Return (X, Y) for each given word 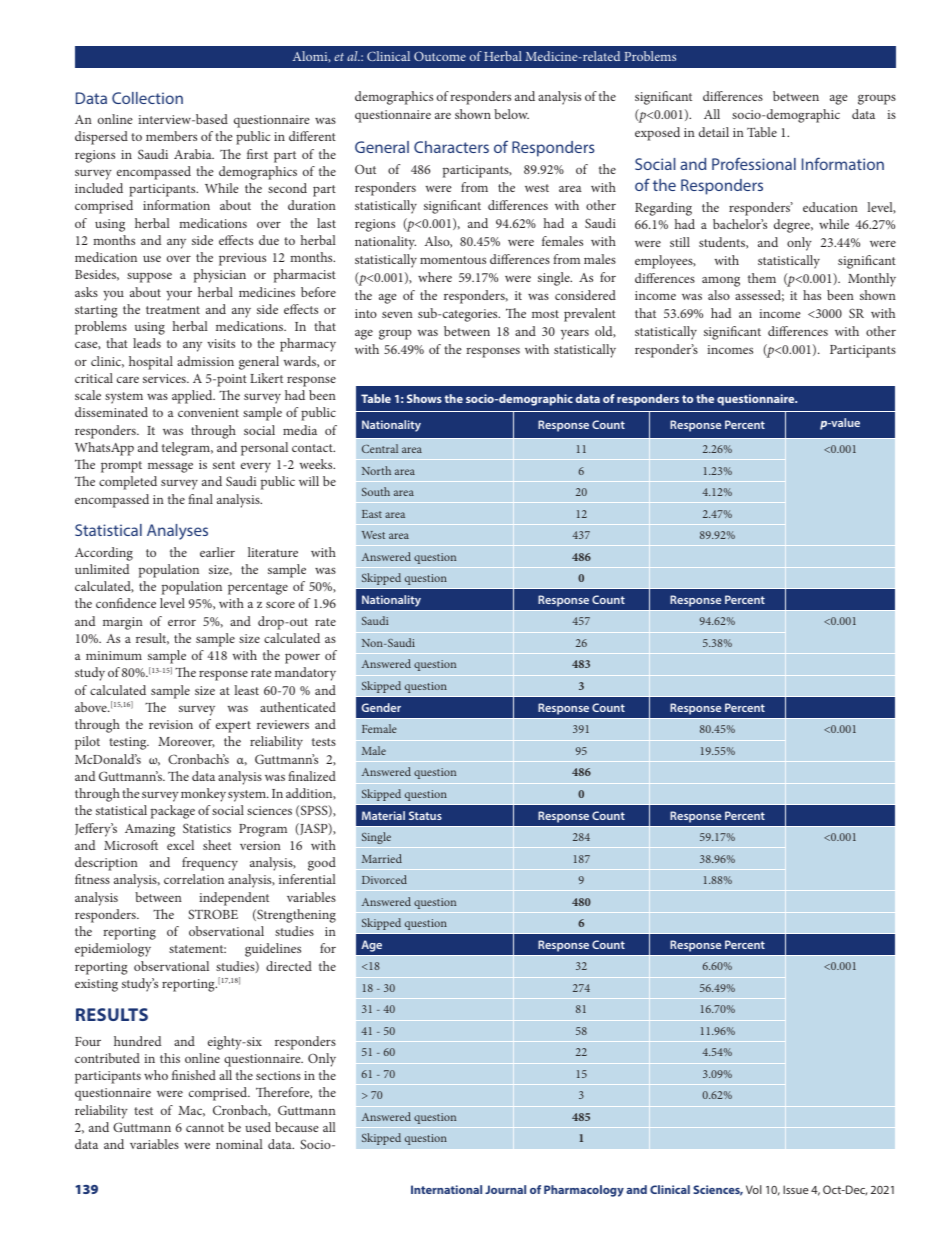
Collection (147, 98)
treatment (173, 310)
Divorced (384, 879)
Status (425, 815)
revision (171, 724)
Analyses (177, 532)
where (435, 277)
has (812, 295)
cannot (205, 1128)
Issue (796, 1189)
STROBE (213, 914)
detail (714, 132)
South (376, 491)
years (575, 334)
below (511, 114)
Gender (381, 707)
